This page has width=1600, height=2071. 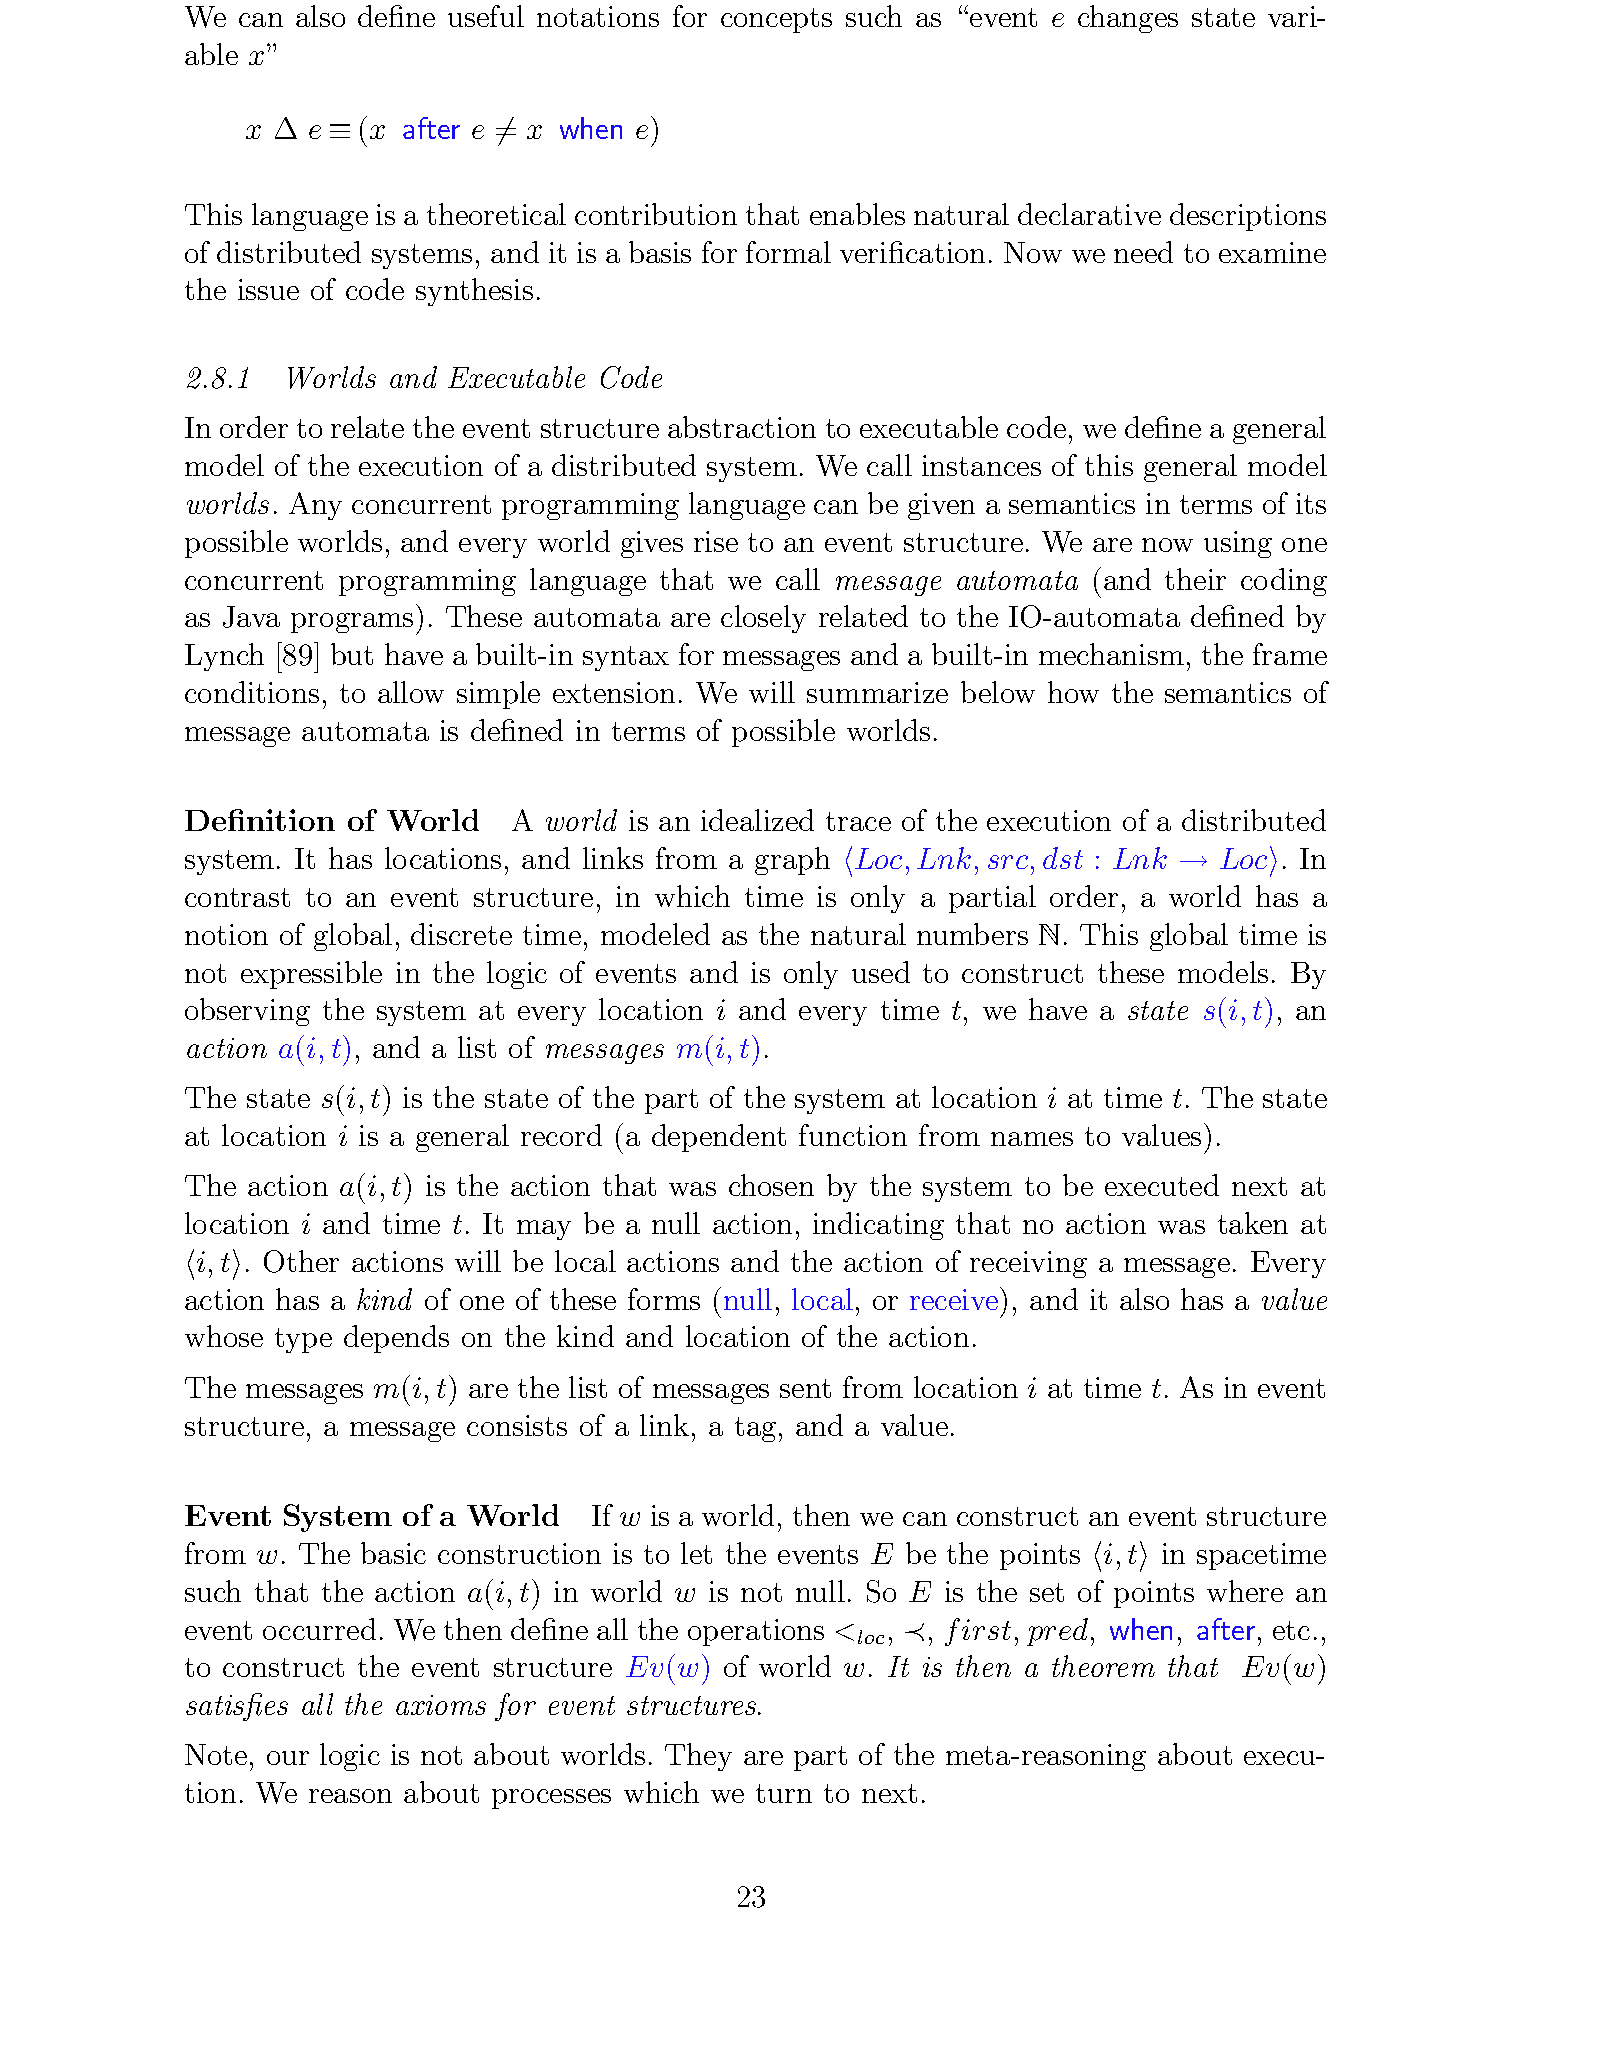 I want to click on type, so click(x=303, y=1340).
